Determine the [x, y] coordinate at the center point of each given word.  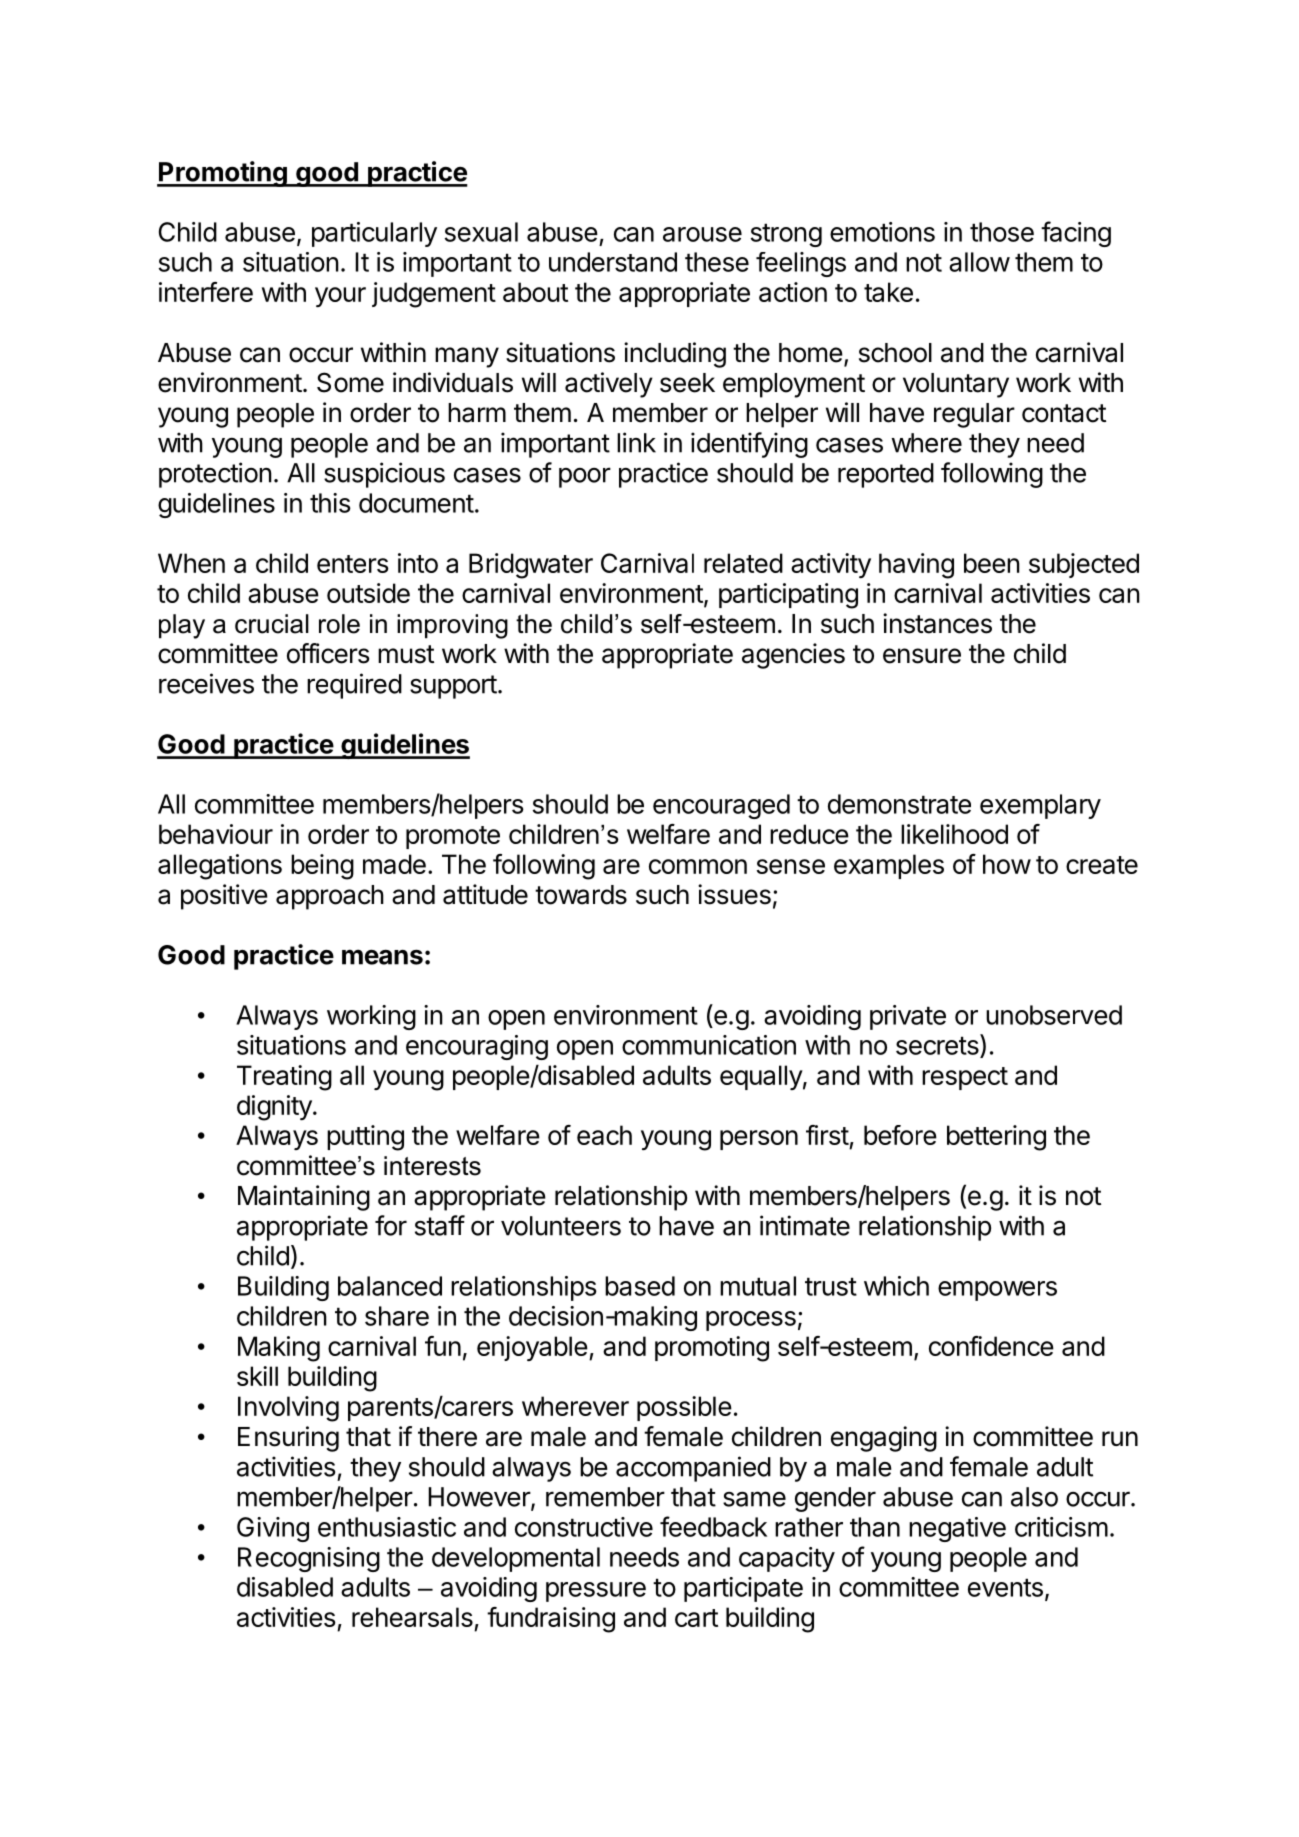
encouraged [721, 806]
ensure [922, 656]
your [340, 297]
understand [613, 262]
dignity [275, 1108]
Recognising [309, 1559]
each [604, 1135]
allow [979, 262]
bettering [996, 1138]
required [354, 686]
